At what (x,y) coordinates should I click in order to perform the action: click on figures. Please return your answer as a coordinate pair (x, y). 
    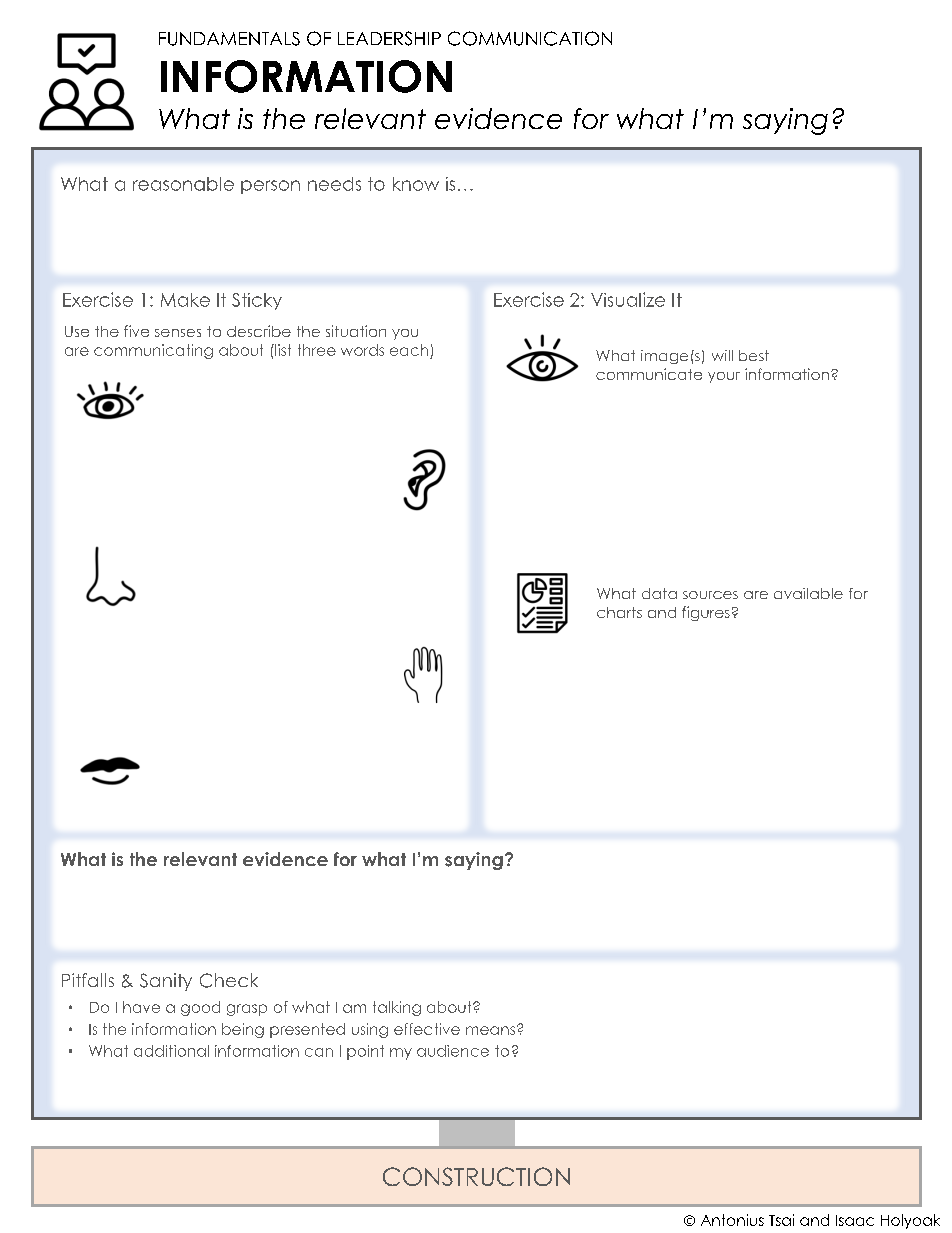
    Looking at the image, I should click on (706, 613).
